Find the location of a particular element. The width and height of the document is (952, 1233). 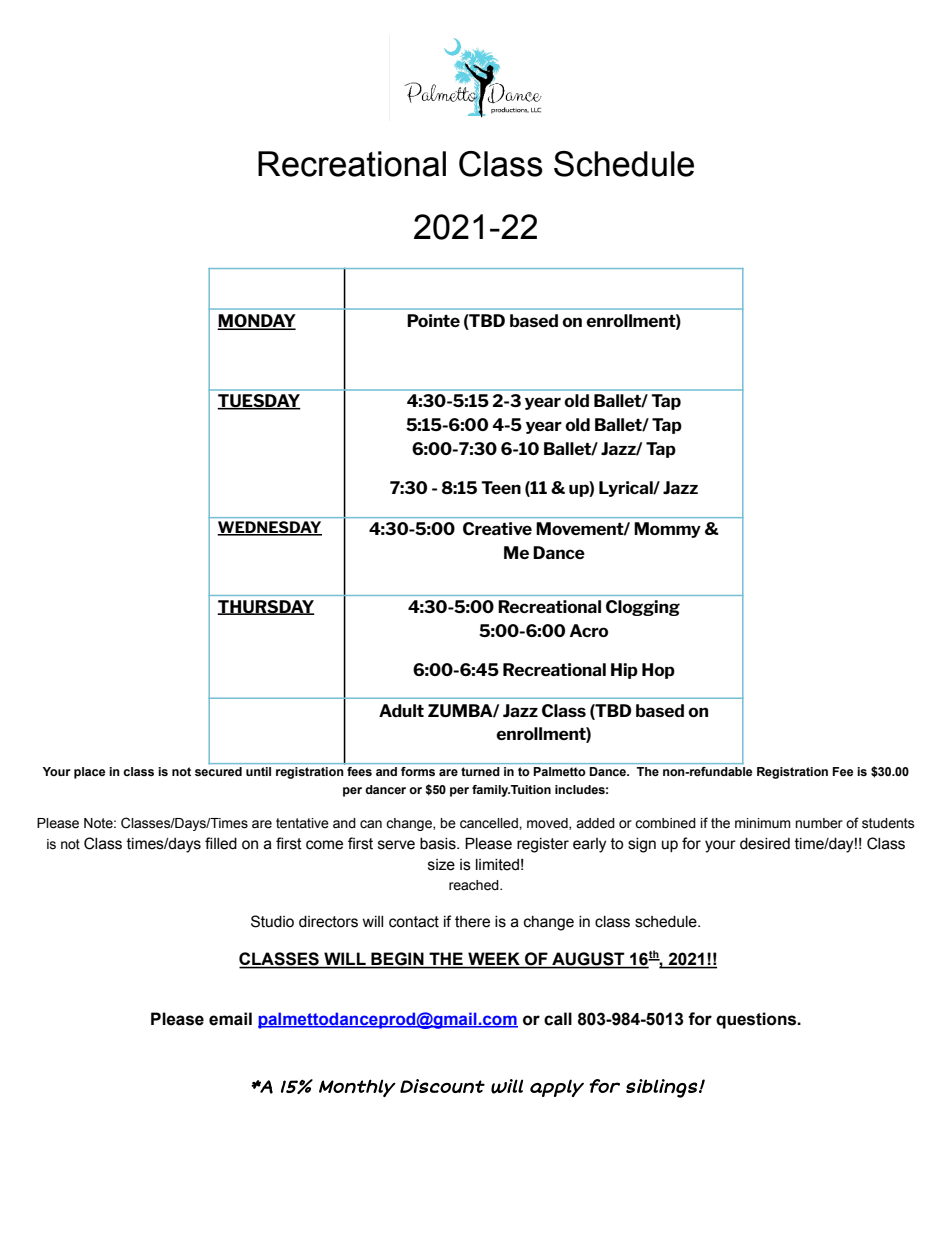

Teen is located at coordinates (501, 487).
